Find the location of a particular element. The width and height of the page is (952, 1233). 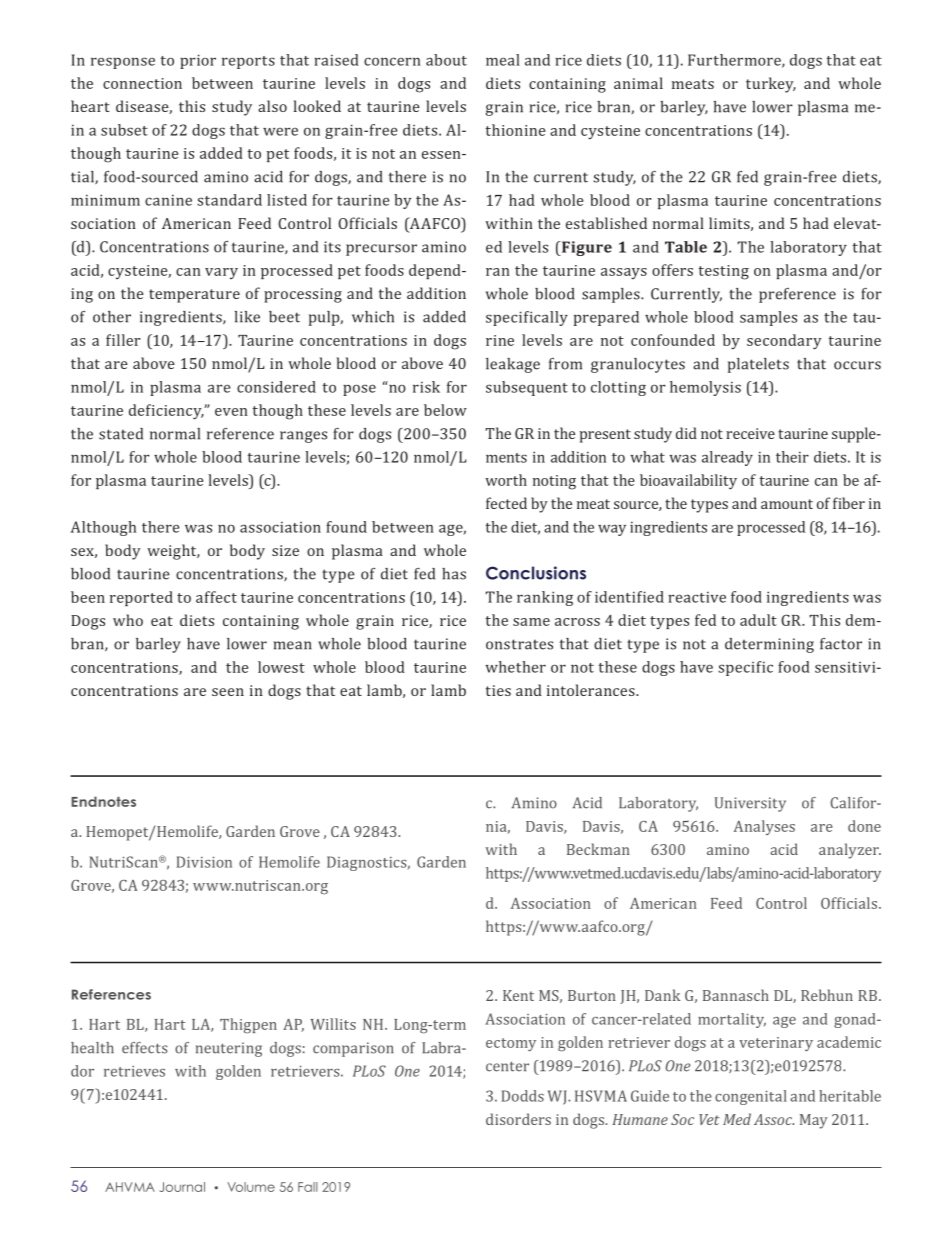

Journal is located at coordinates (182, 1187).
